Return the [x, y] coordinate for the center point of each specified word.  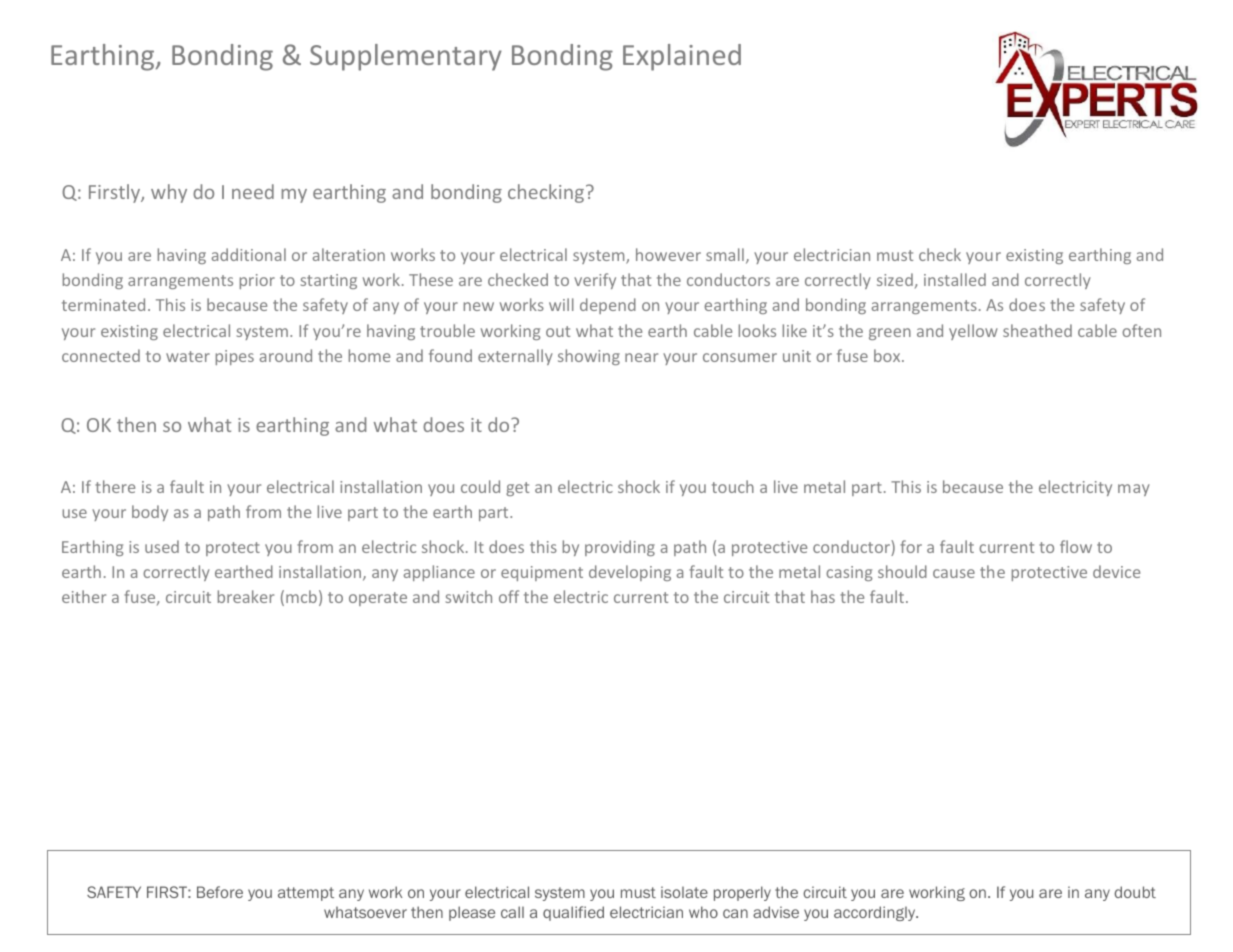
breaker [246, 596]
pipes [235, 357]
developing [630, 573]
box [888, 355]
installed [955, 279]
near [641, 357]
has [823, 596]
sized [895, 279]
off [509, 596]
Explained [682, 57]
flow [1076, 546]
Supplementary [406, 57]
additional [249, 254]
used [162, 546]
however [668, 254]
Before [220, 892]
